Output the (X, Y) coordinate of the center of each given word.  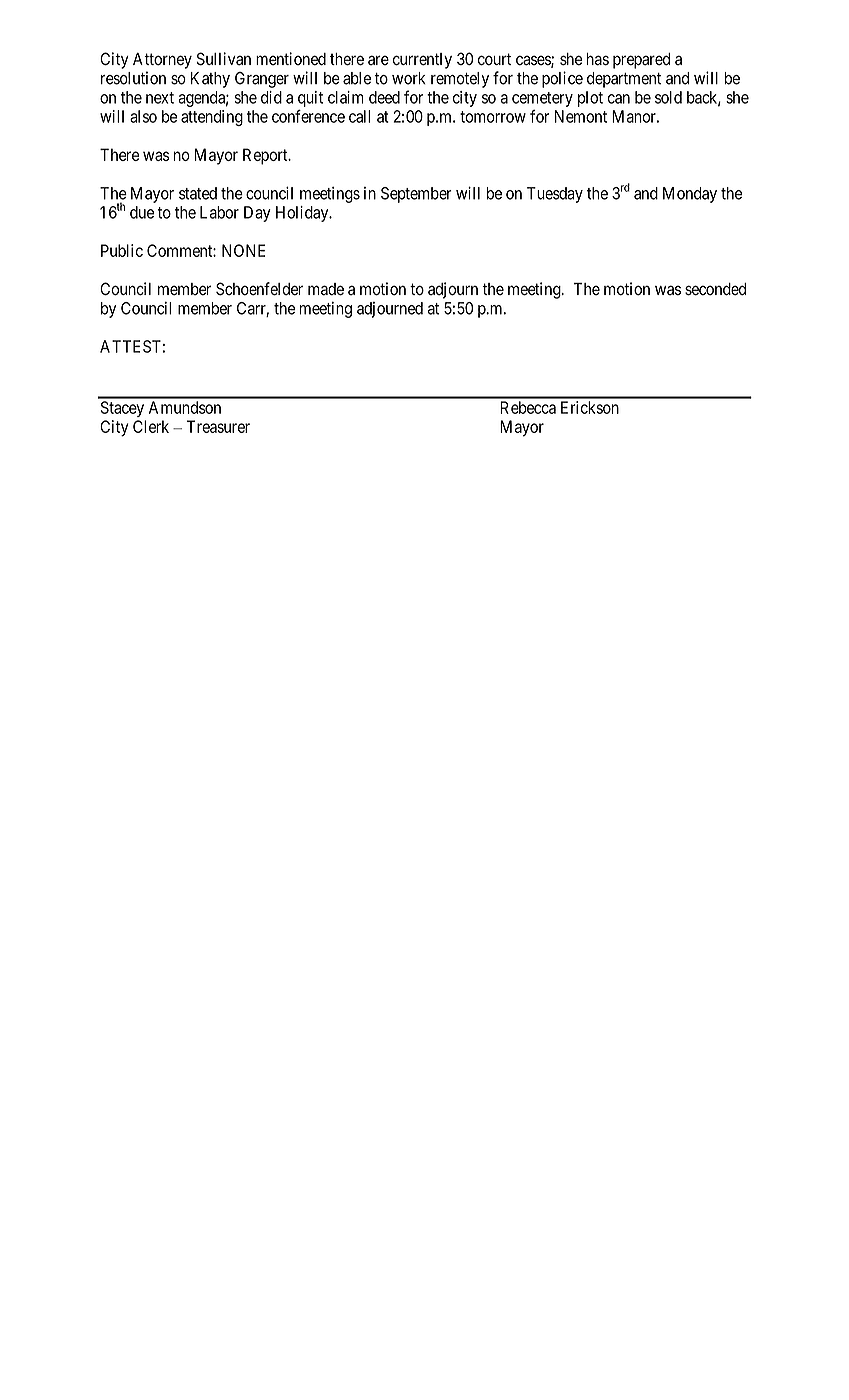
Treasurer (218, 426)
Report (266, 156)
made (326, 289)
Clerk (151, 426)
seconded (715, 289)
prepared (641, 61)
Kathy (210, 80)
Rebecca (528, 407)
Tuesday (555, 195)
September (416, 195)
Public (122, 250)
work (409, 78)
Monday (690, 195)
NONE (243, 250)
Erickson (590, 407)
